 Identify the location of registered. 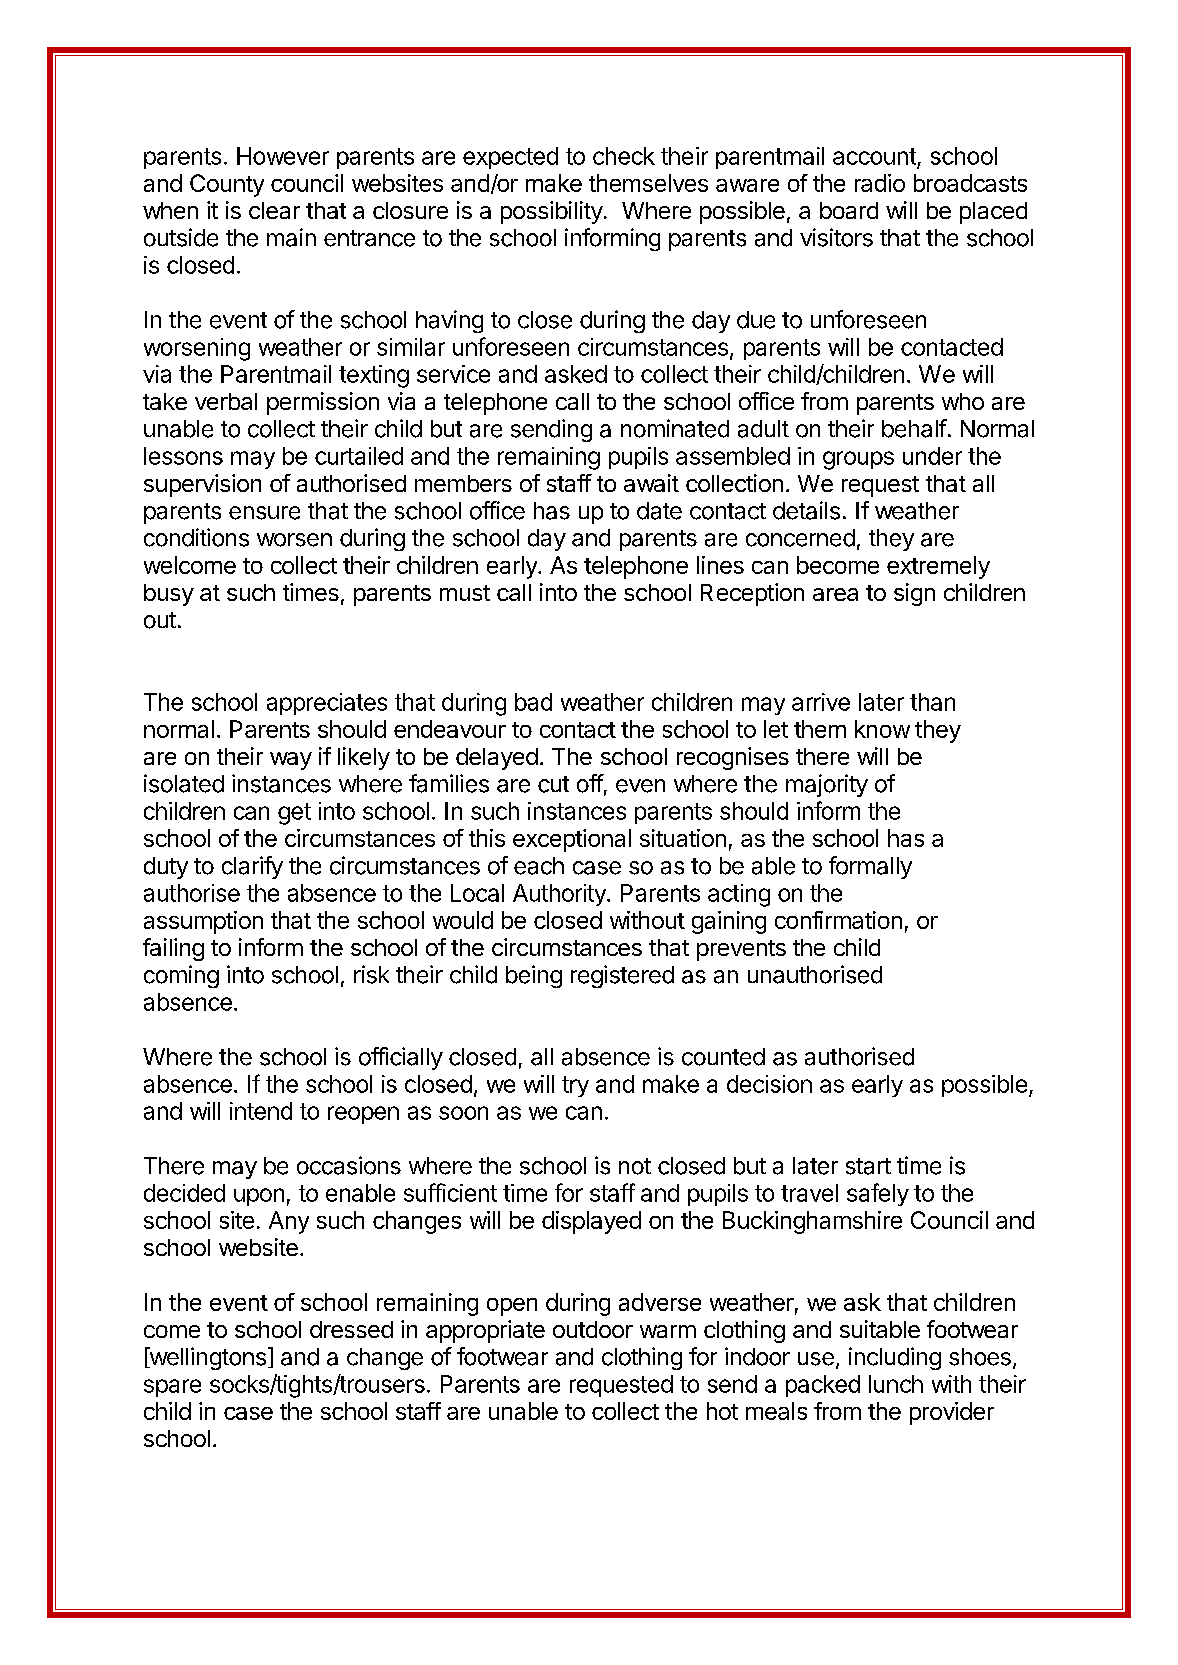
(622, 976).
